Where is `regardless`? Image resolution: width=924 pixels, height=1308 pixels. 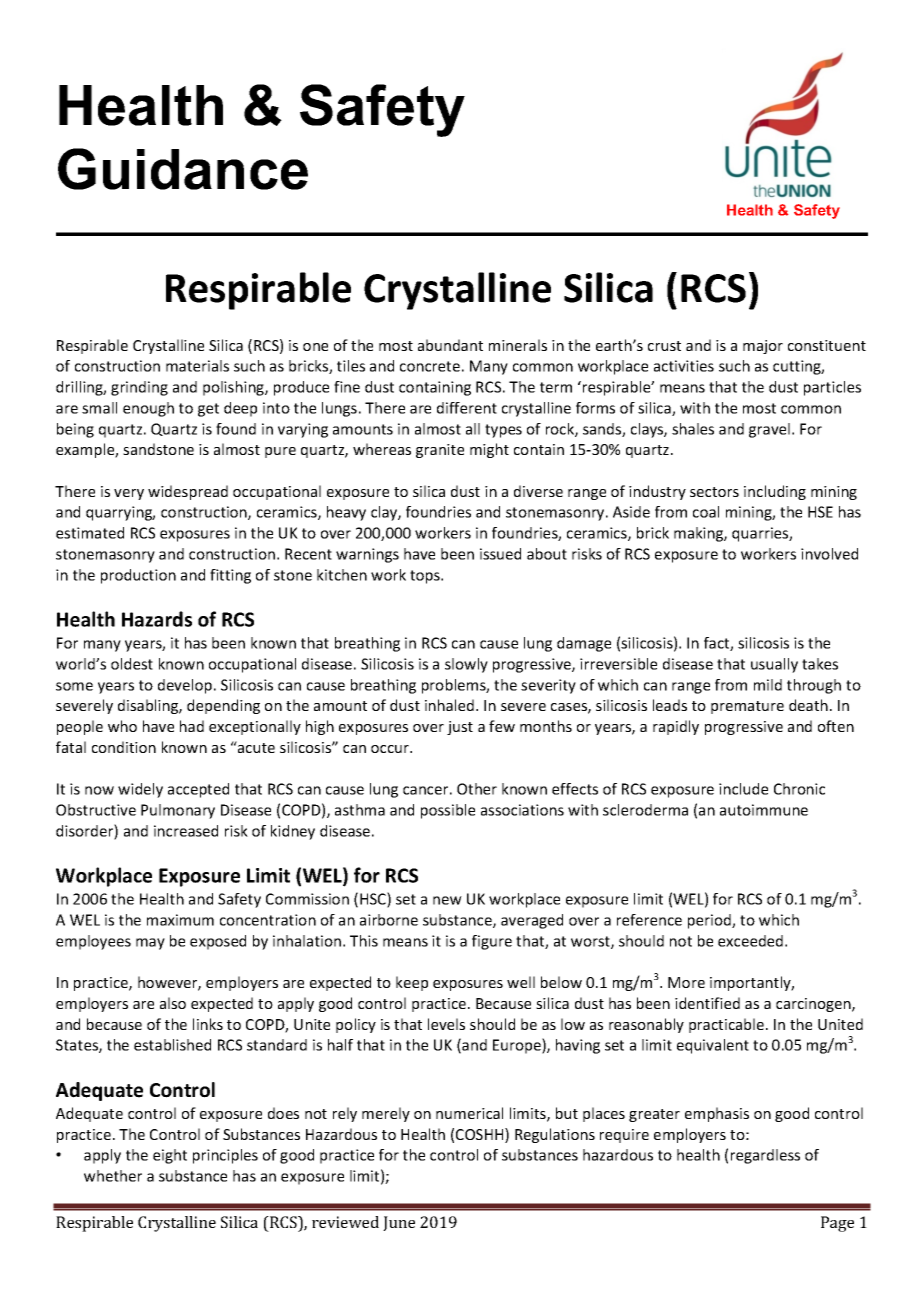 regardless is located at coordinates (765, 1156).
